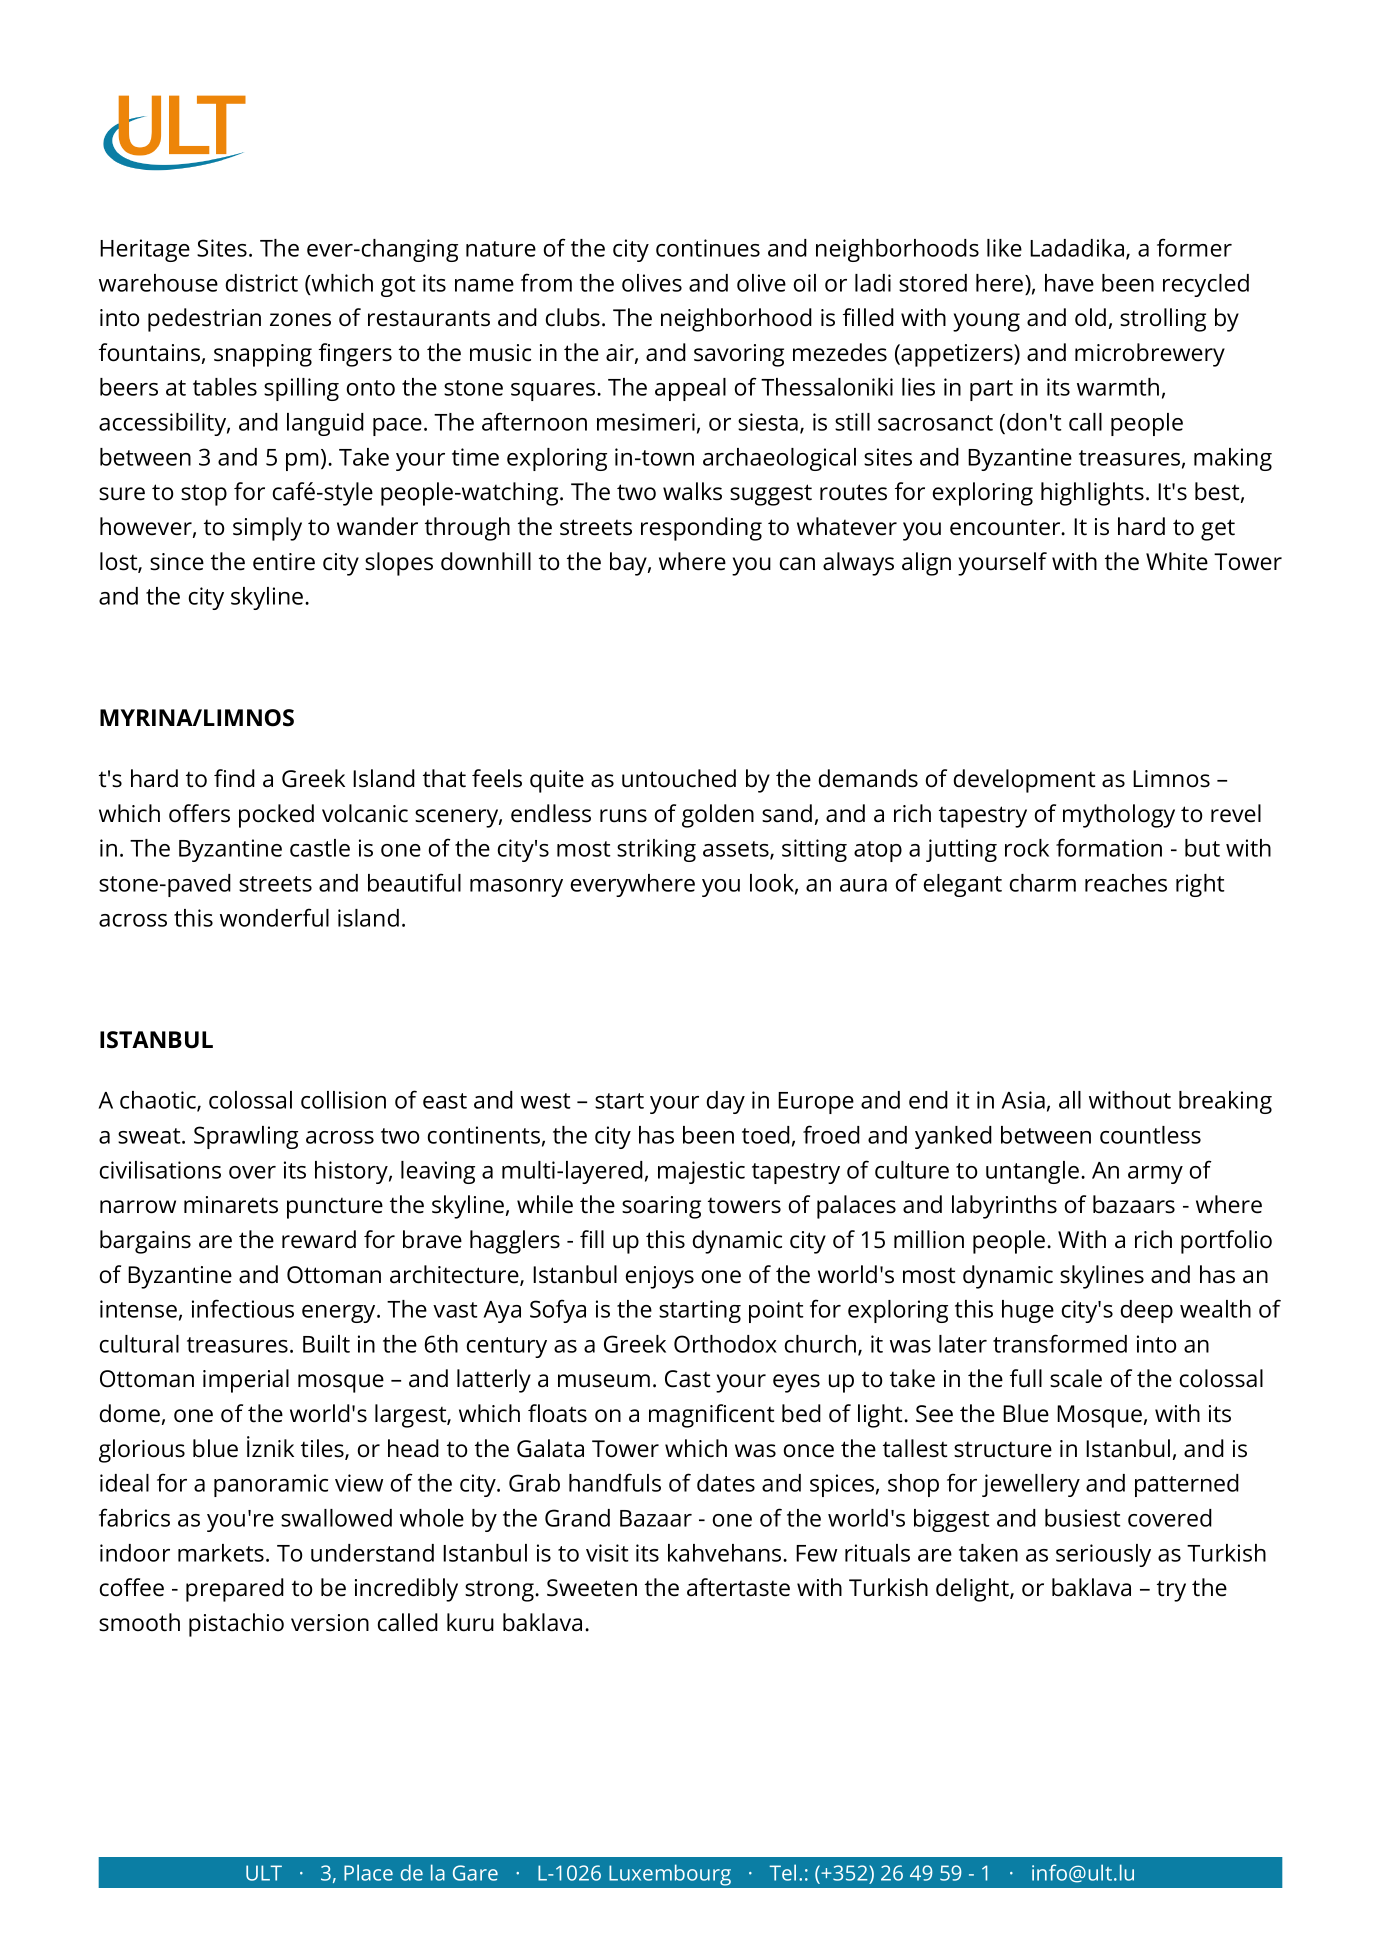 The height and width of the screenshot is (1954, 1381). Describe the element at coordinates (1103, 1555) in the screenshot. I see `seriously` at that location.
